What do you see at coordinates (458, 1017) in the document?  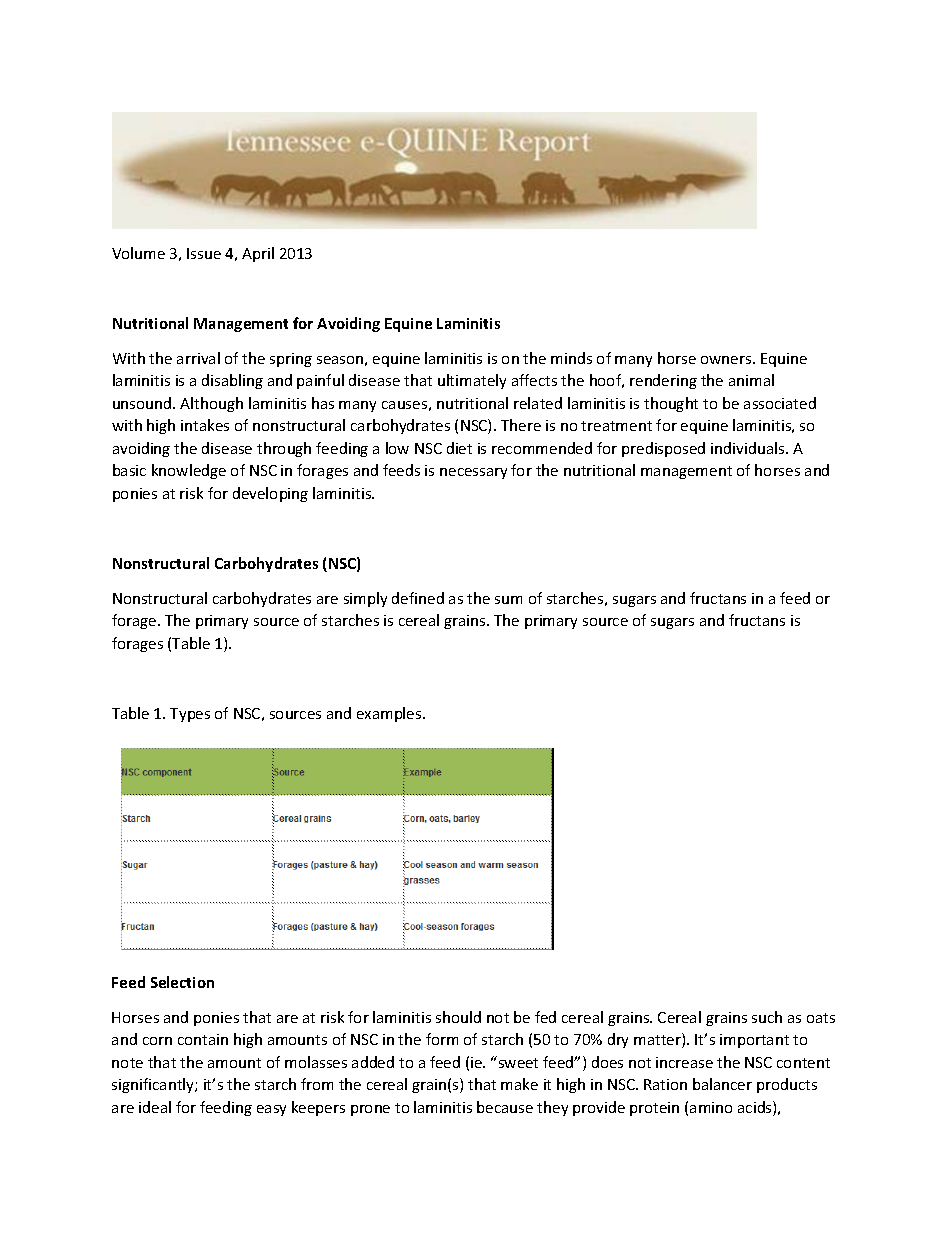 I see `should` at bounding box center [458, 1017].
